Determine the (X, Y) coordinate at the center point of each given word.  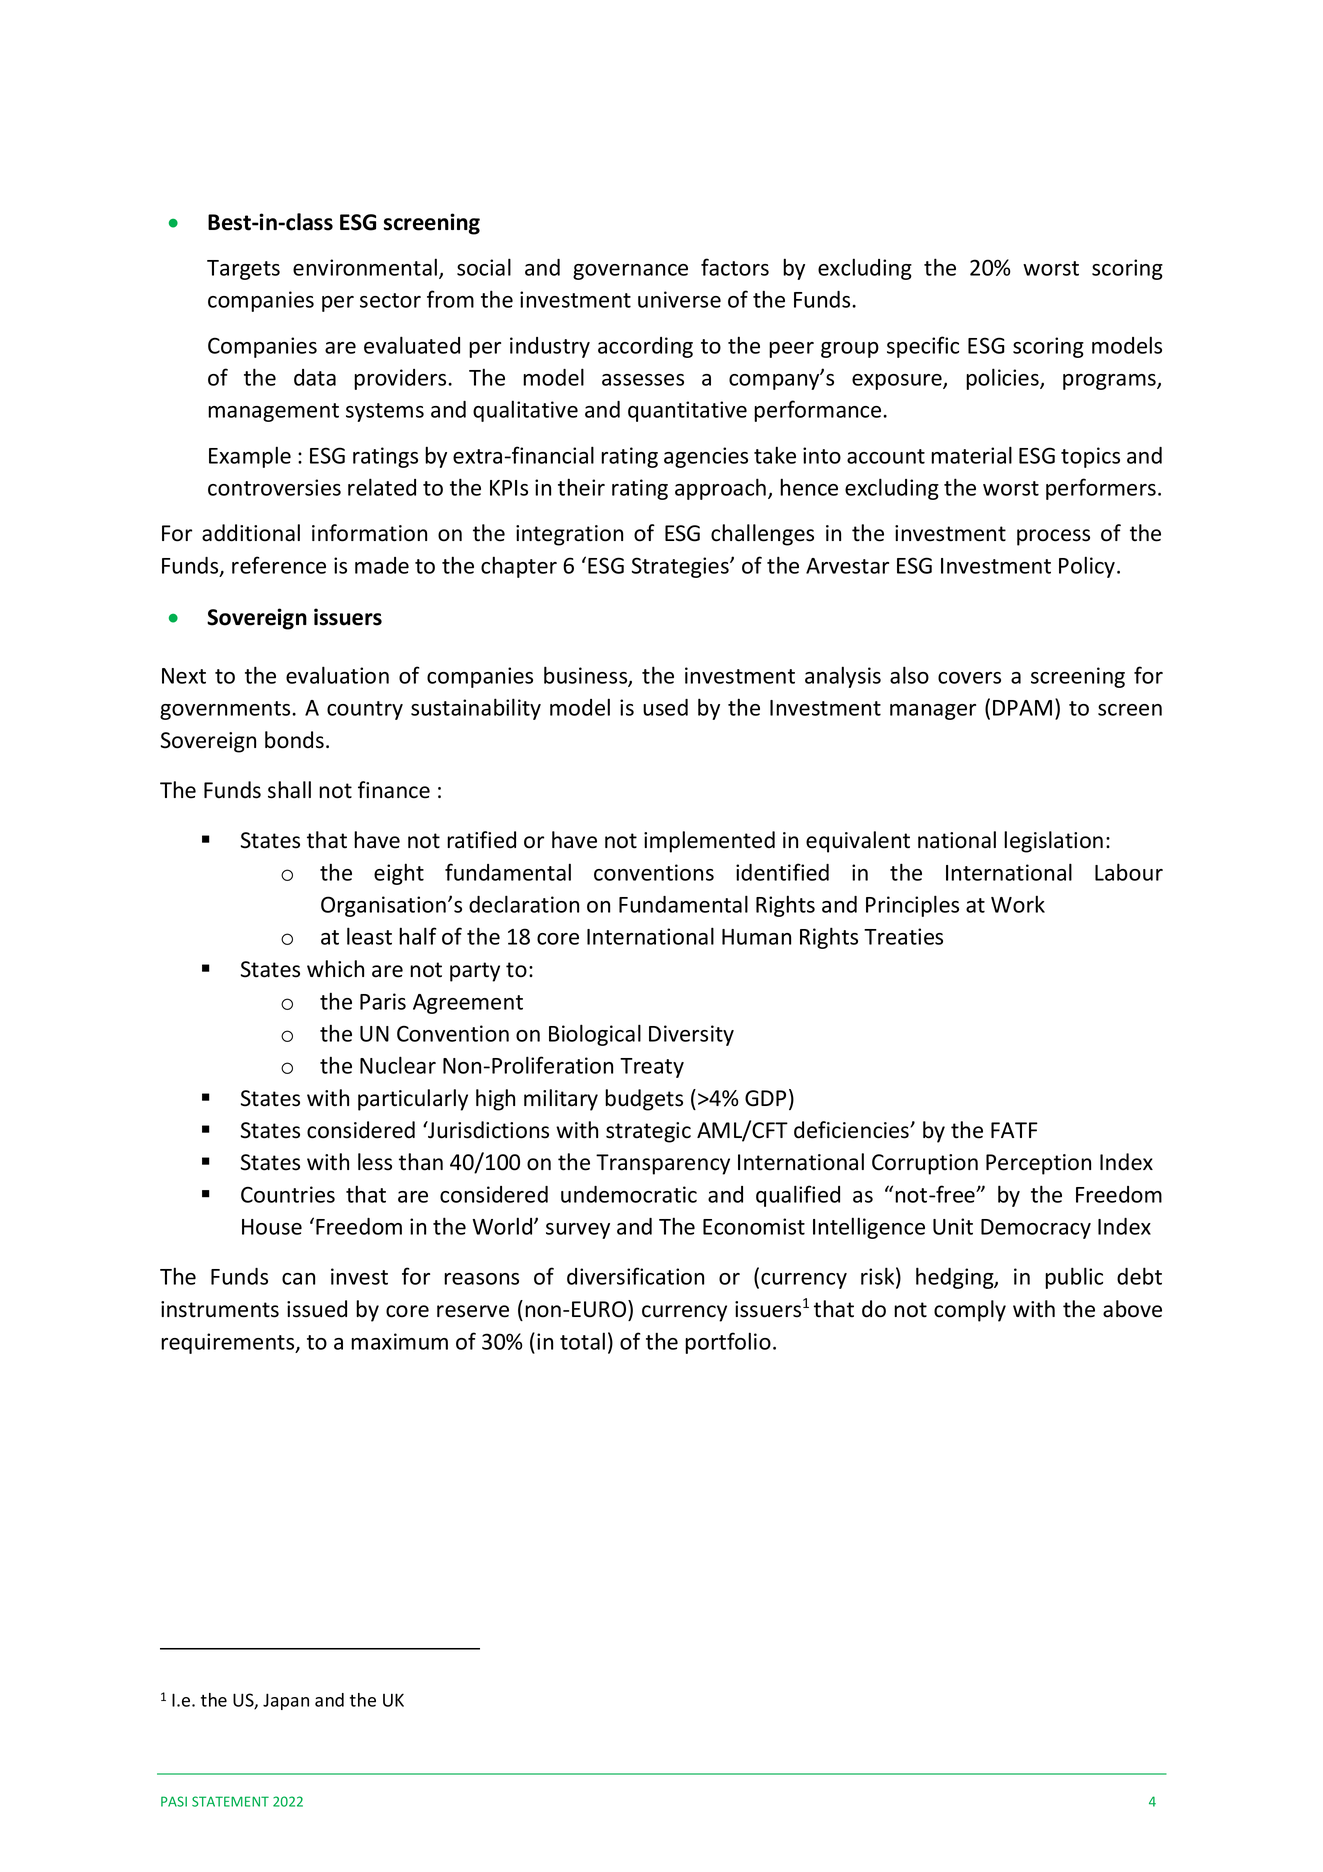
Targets (243, 270)
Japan (286, 1701)
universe (679, 299)
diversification (635, 1276)
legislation (1053, 842)
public (1074, 1278)
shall (289, 790)
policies (1003, 379)
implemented (709, 842)
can (298, 1279)
